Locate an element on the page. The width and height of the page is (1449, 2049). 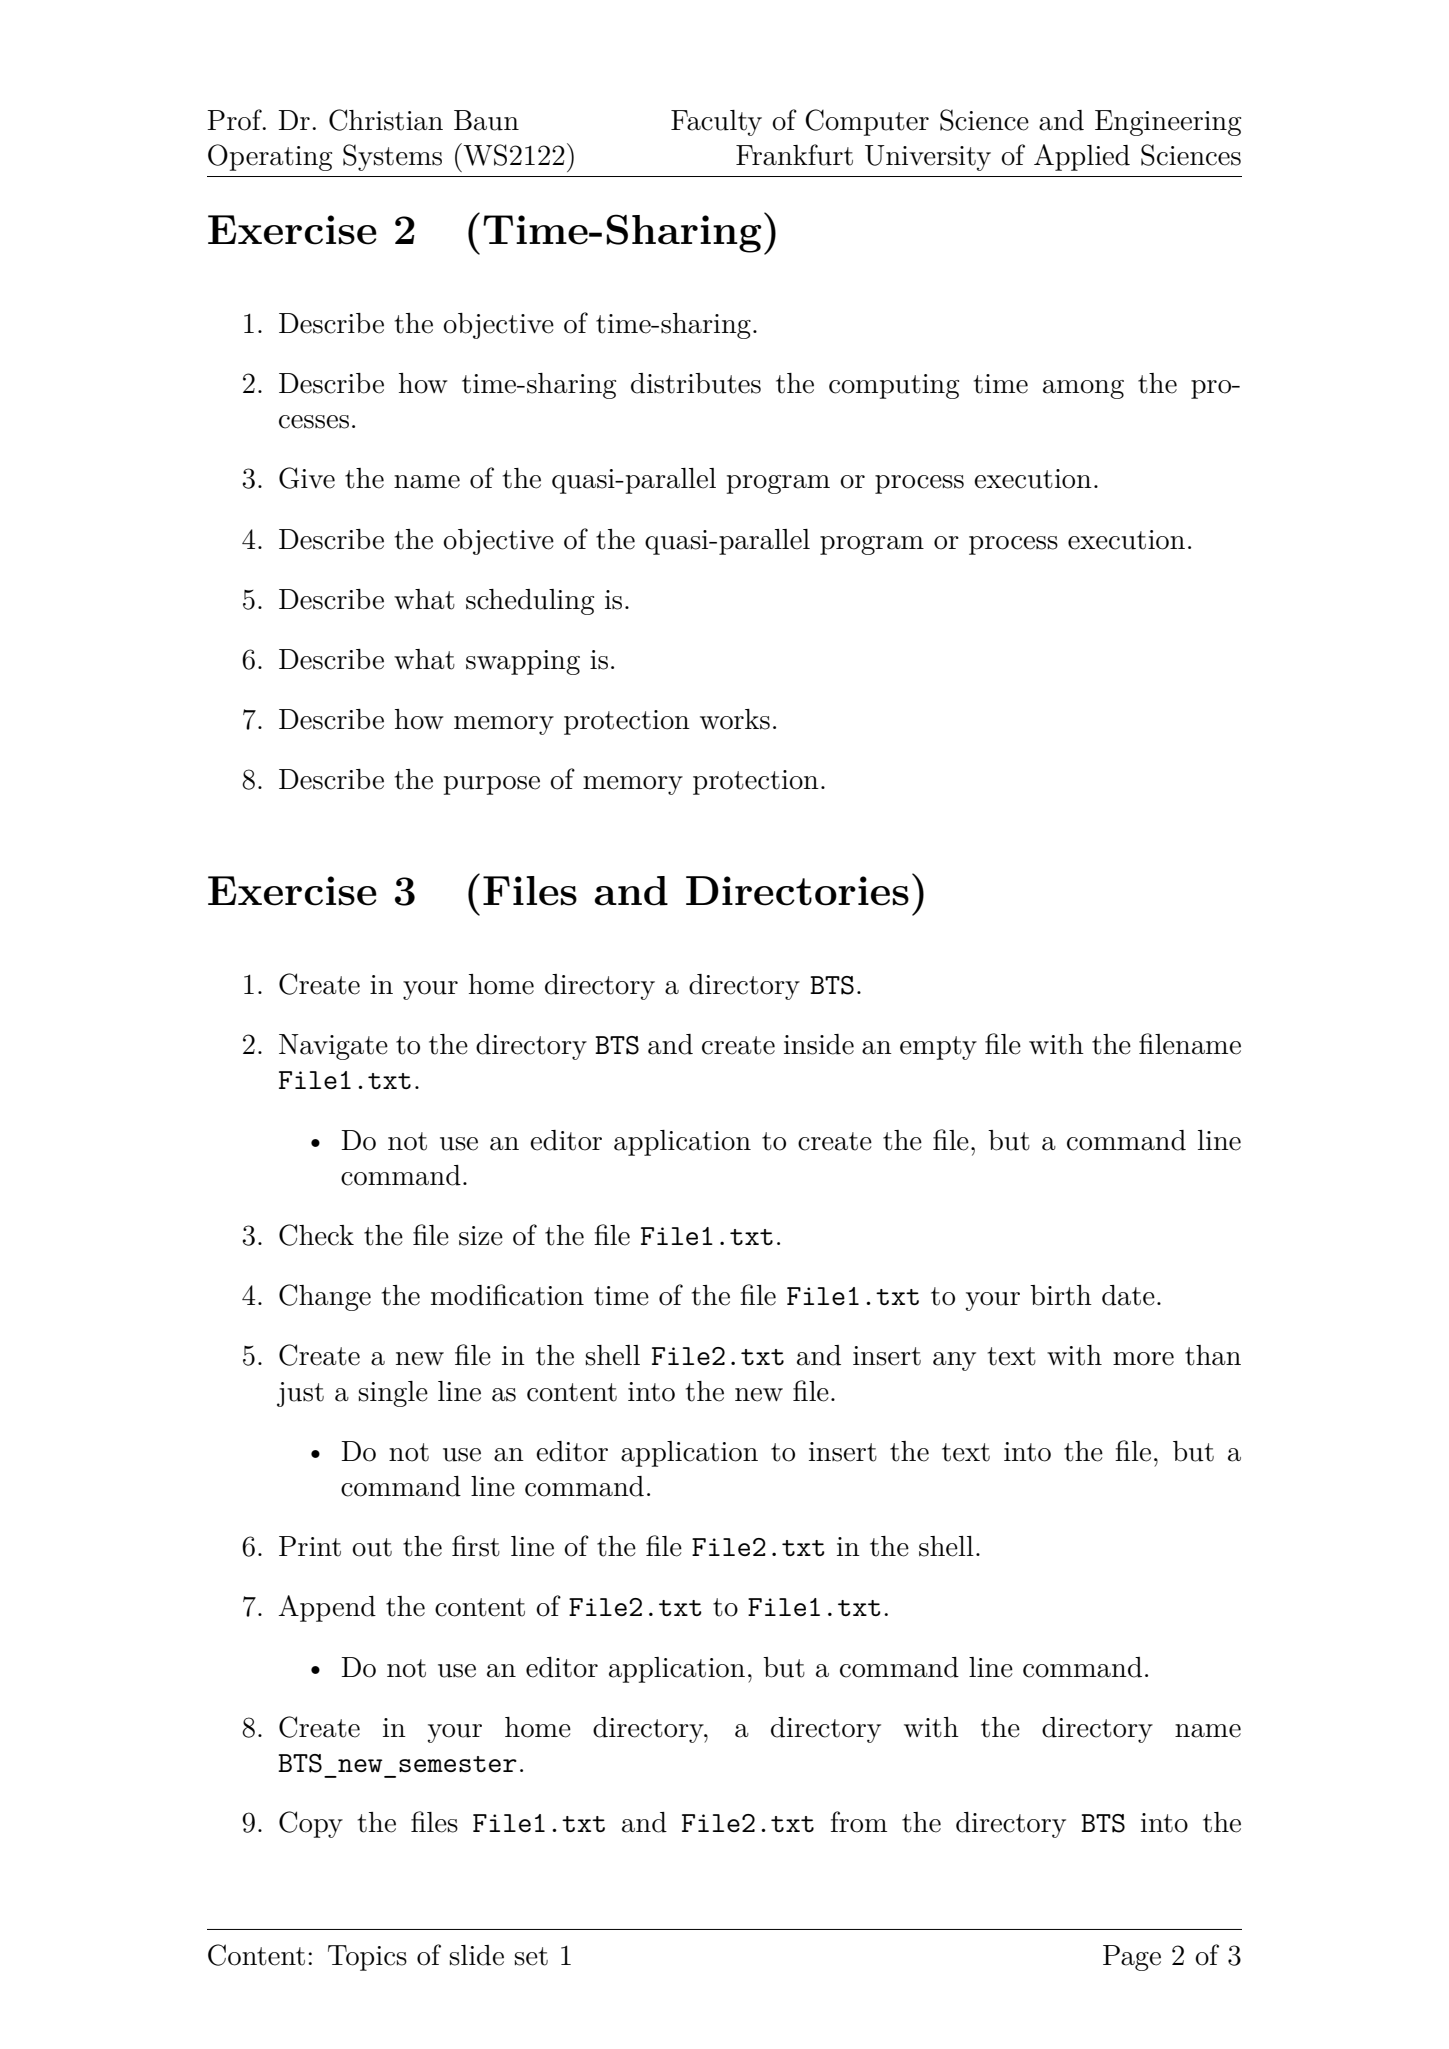
works is located at coordinates (735, 719).
